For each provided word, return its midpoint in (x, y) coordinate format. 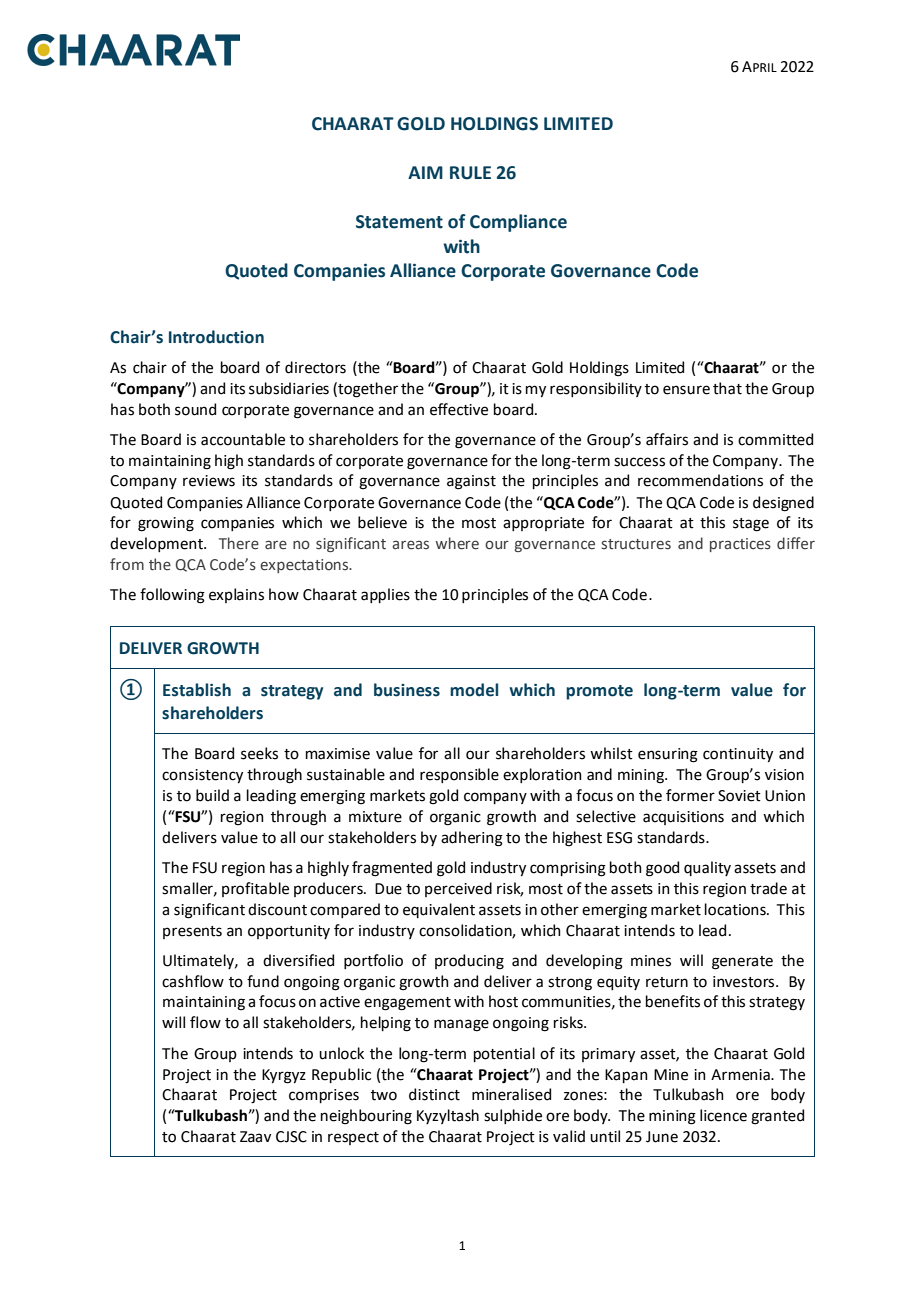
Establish (197, 690)
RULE (470, 173)
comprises (324, 1096)
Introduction (216, 337)
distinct (434, 1094)
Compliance (518, 223)
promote (599, 692)
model (474, 690)
